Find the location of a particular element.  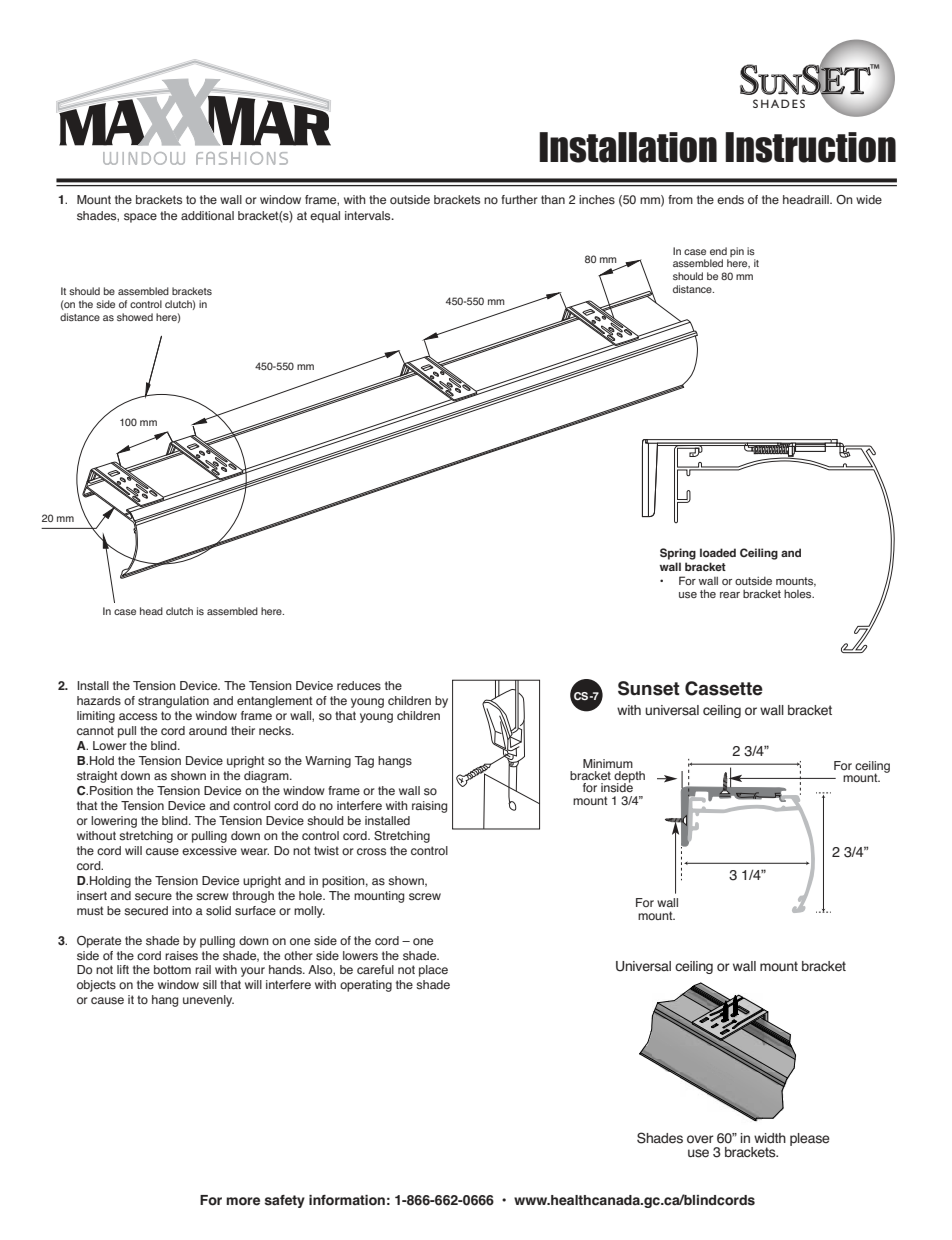

raising is located at coordinates (429, 807).
